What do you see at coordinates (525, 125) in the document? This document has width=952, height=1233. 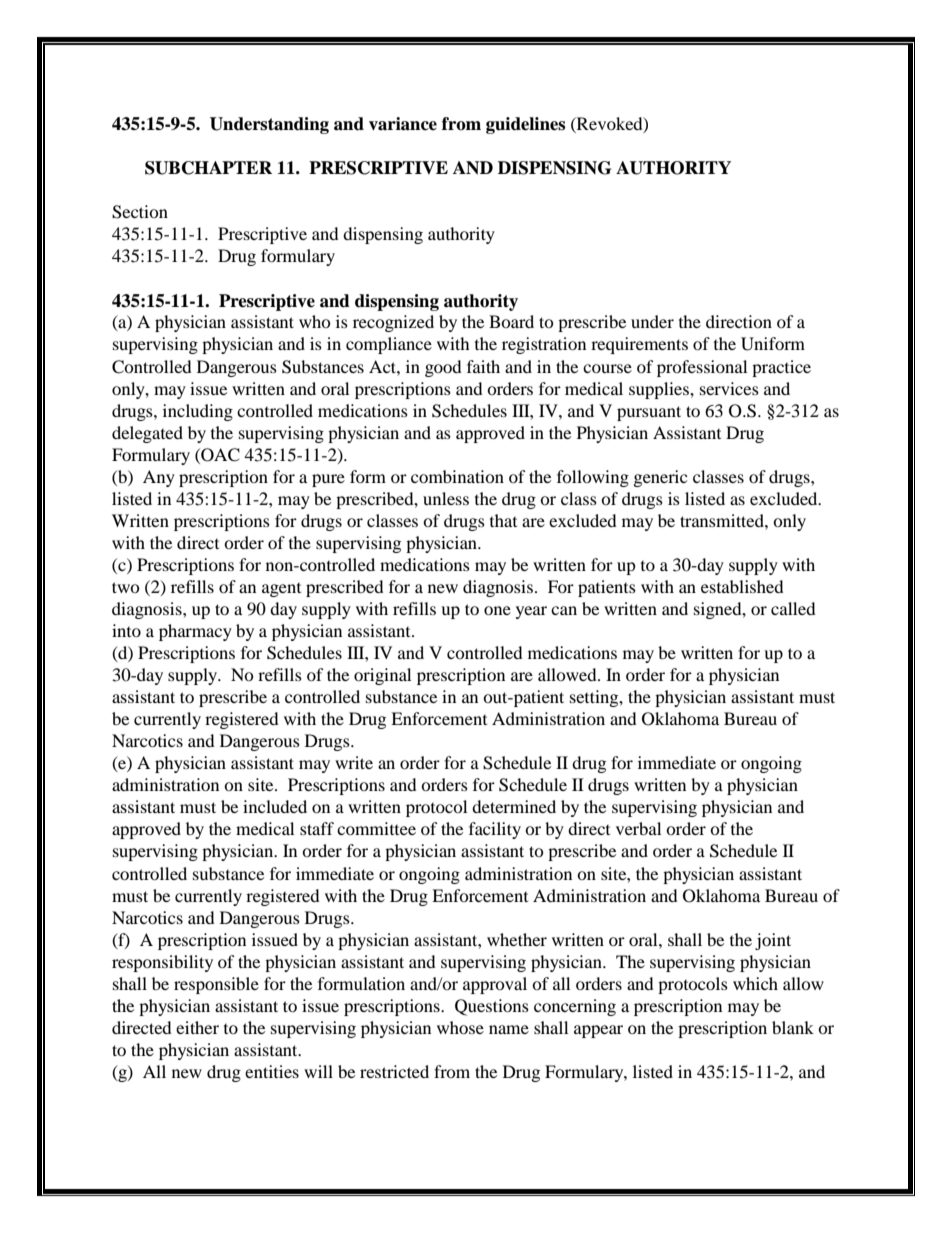 I see `guidelines` at bounding box center [525, 125].
